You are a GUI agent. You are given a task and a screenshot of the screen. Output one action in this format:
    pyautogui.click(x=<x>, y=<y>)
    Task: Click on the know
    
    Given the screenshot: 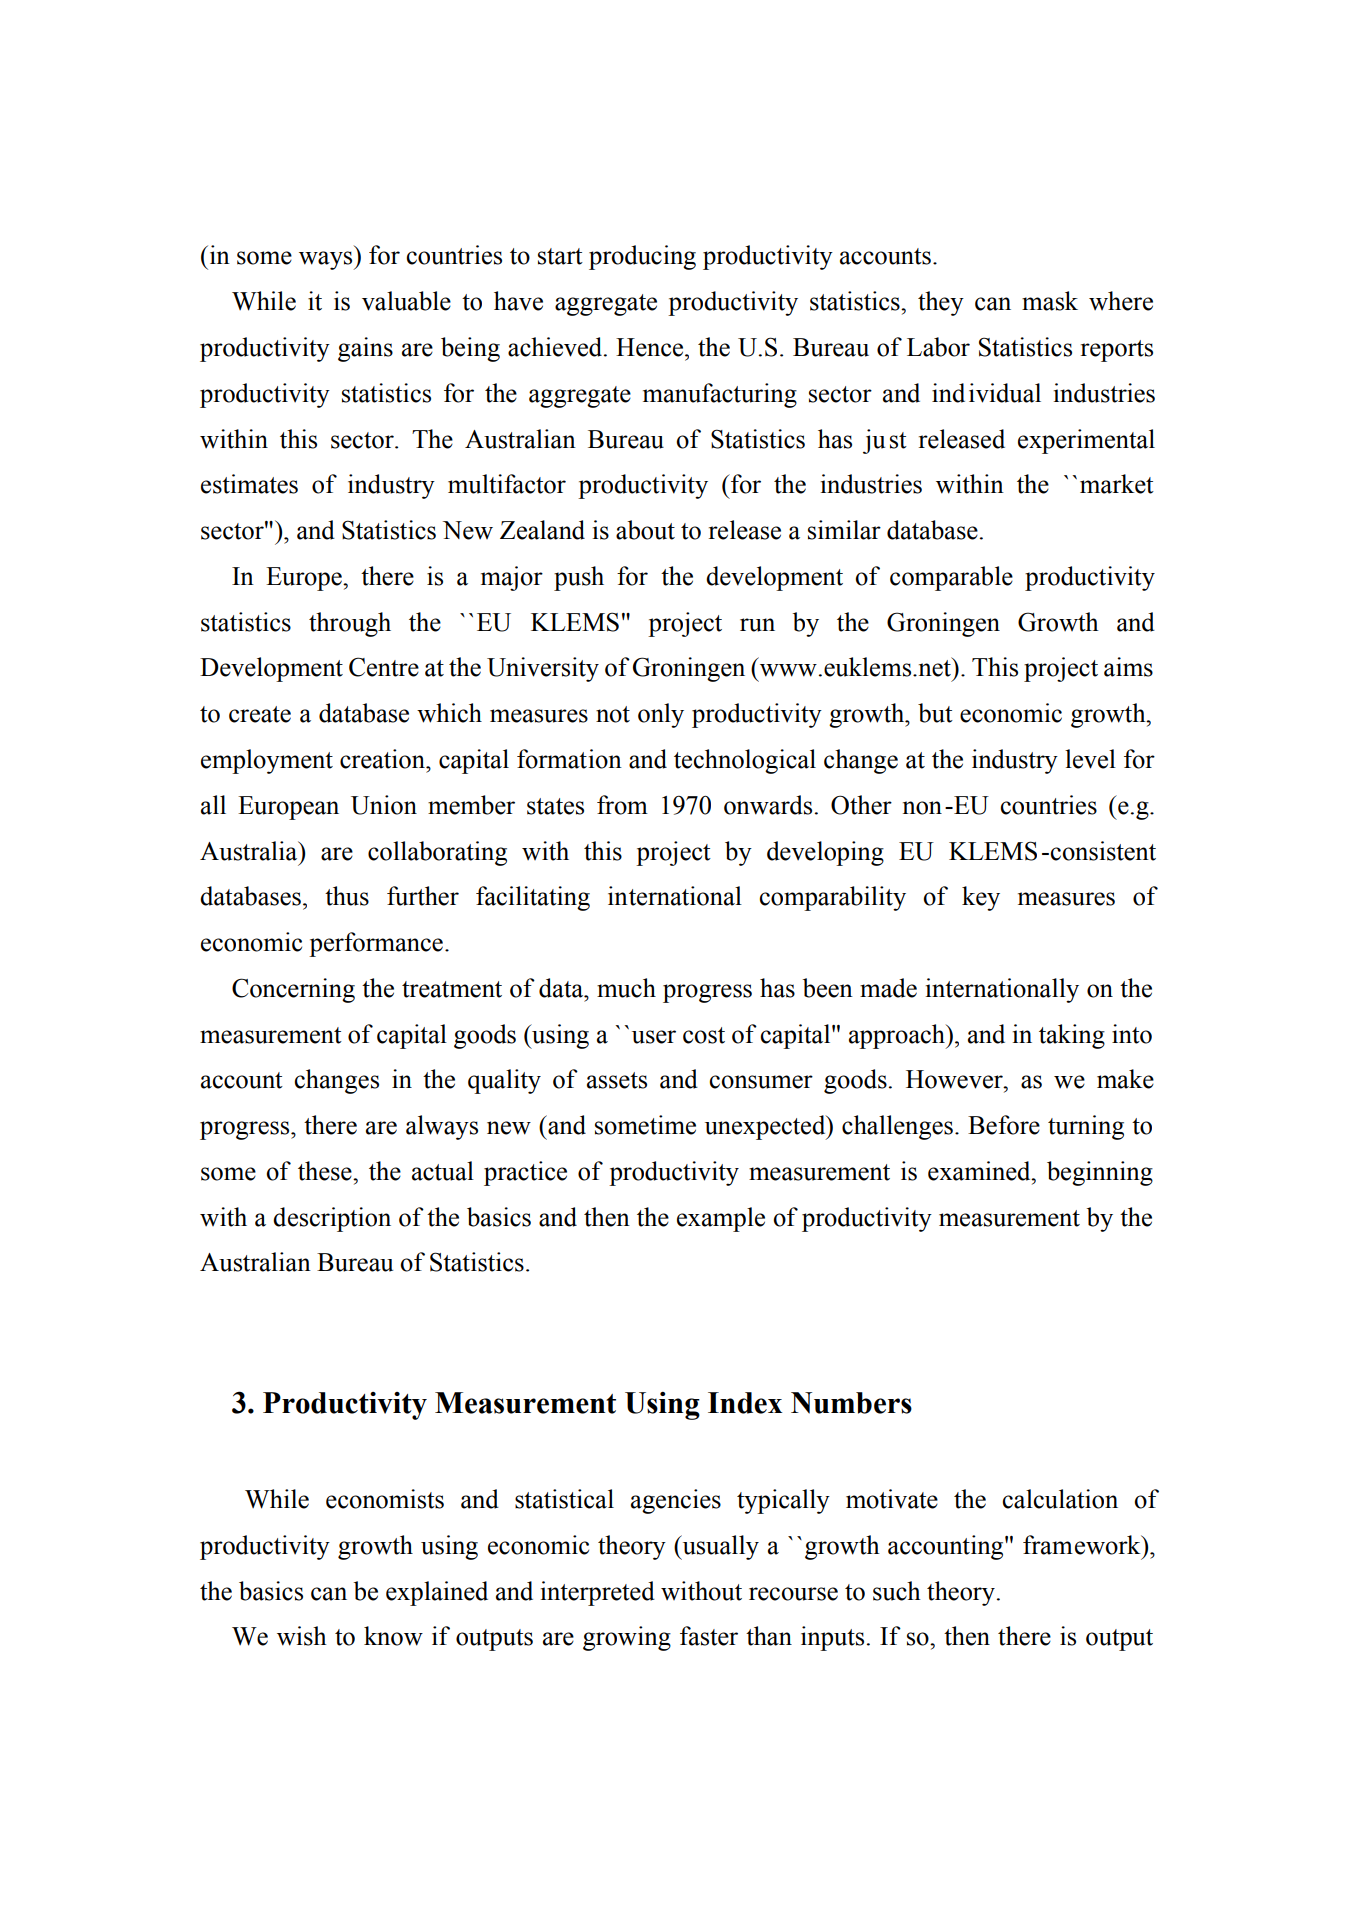 What is the action you would take?
    pyautogui.click(x=393, y=1636)
